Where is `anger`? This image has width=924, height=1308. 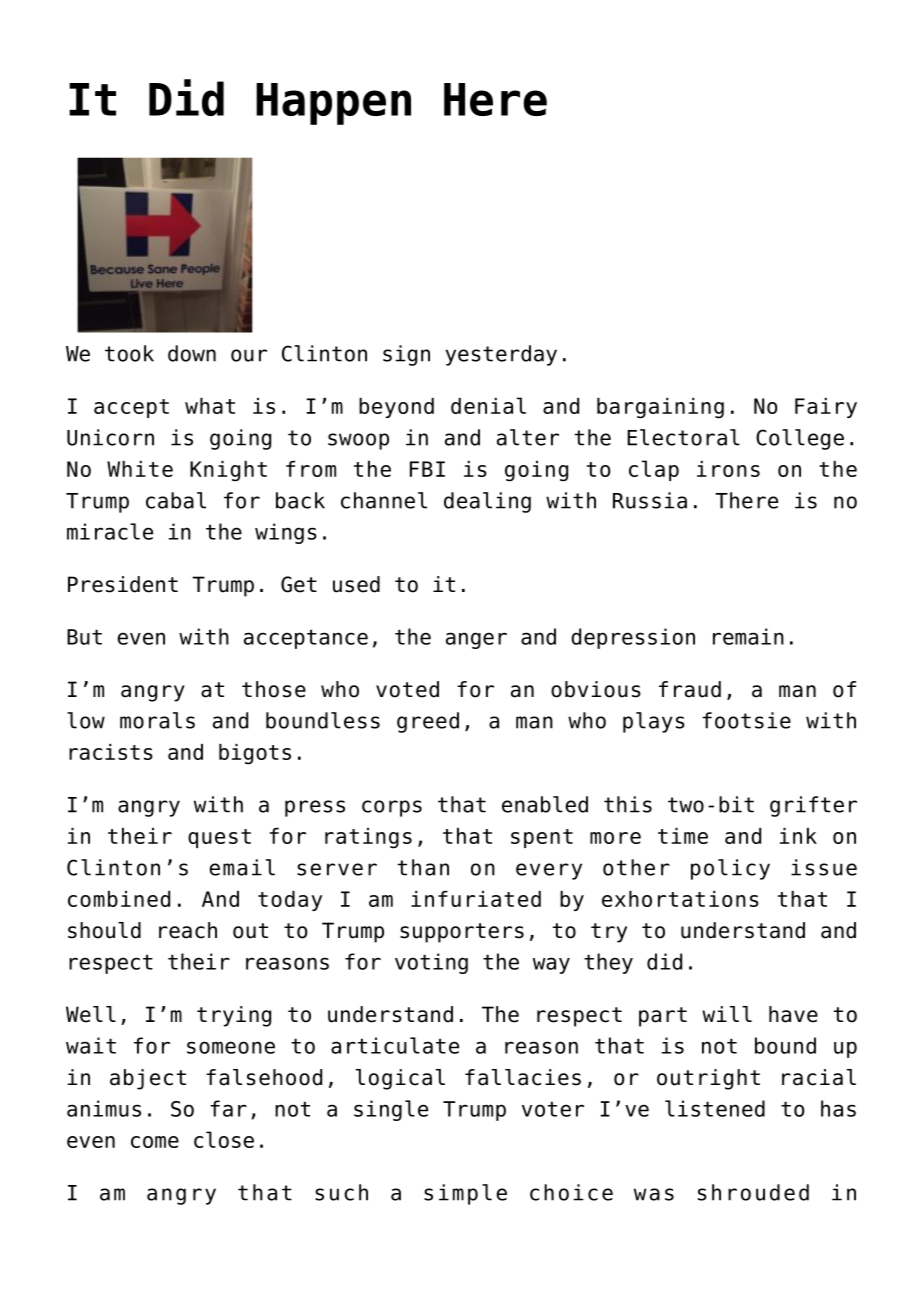 anger is located at coordinates (476, 640).
